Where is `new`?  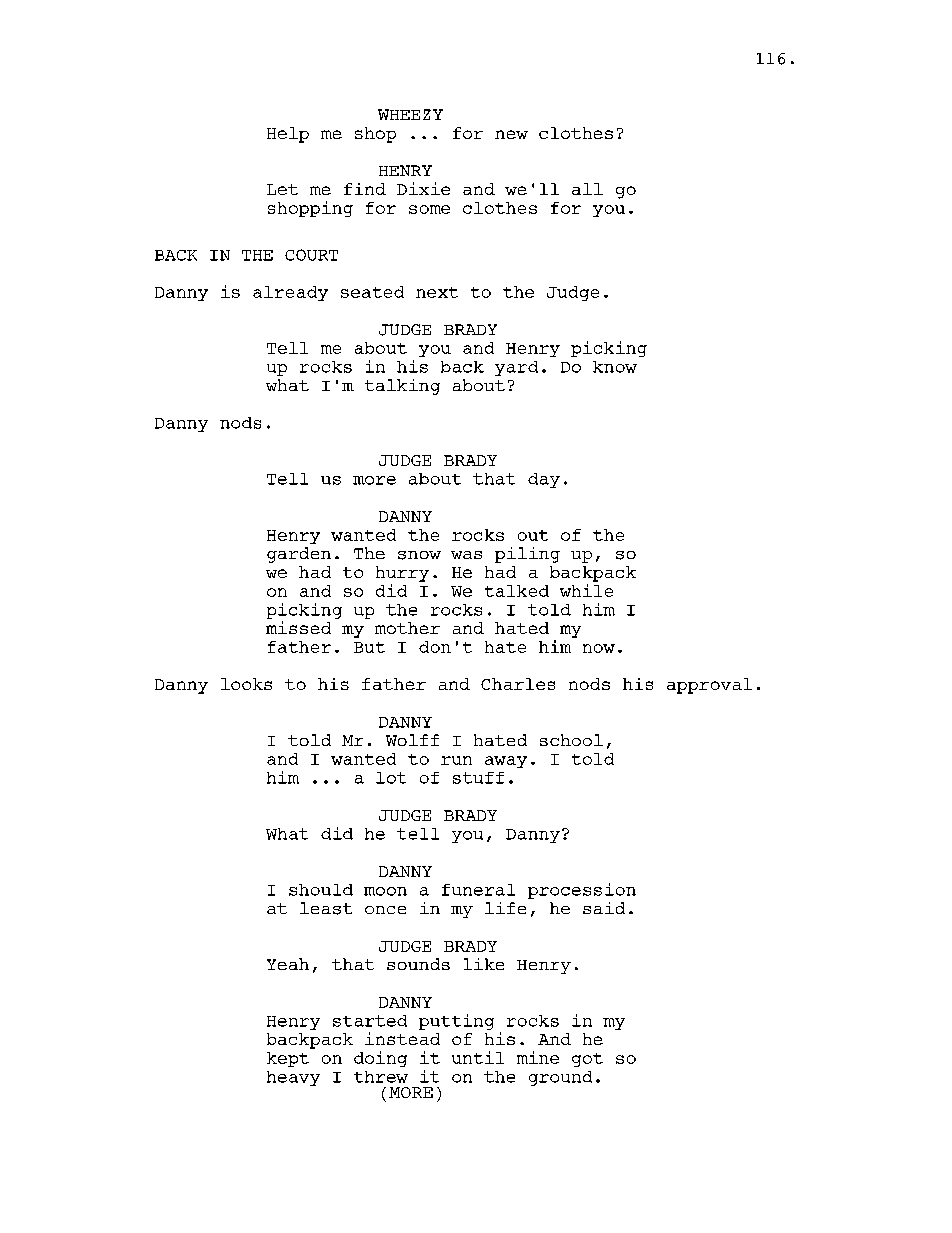
new is located at coordinates (511, 134).
